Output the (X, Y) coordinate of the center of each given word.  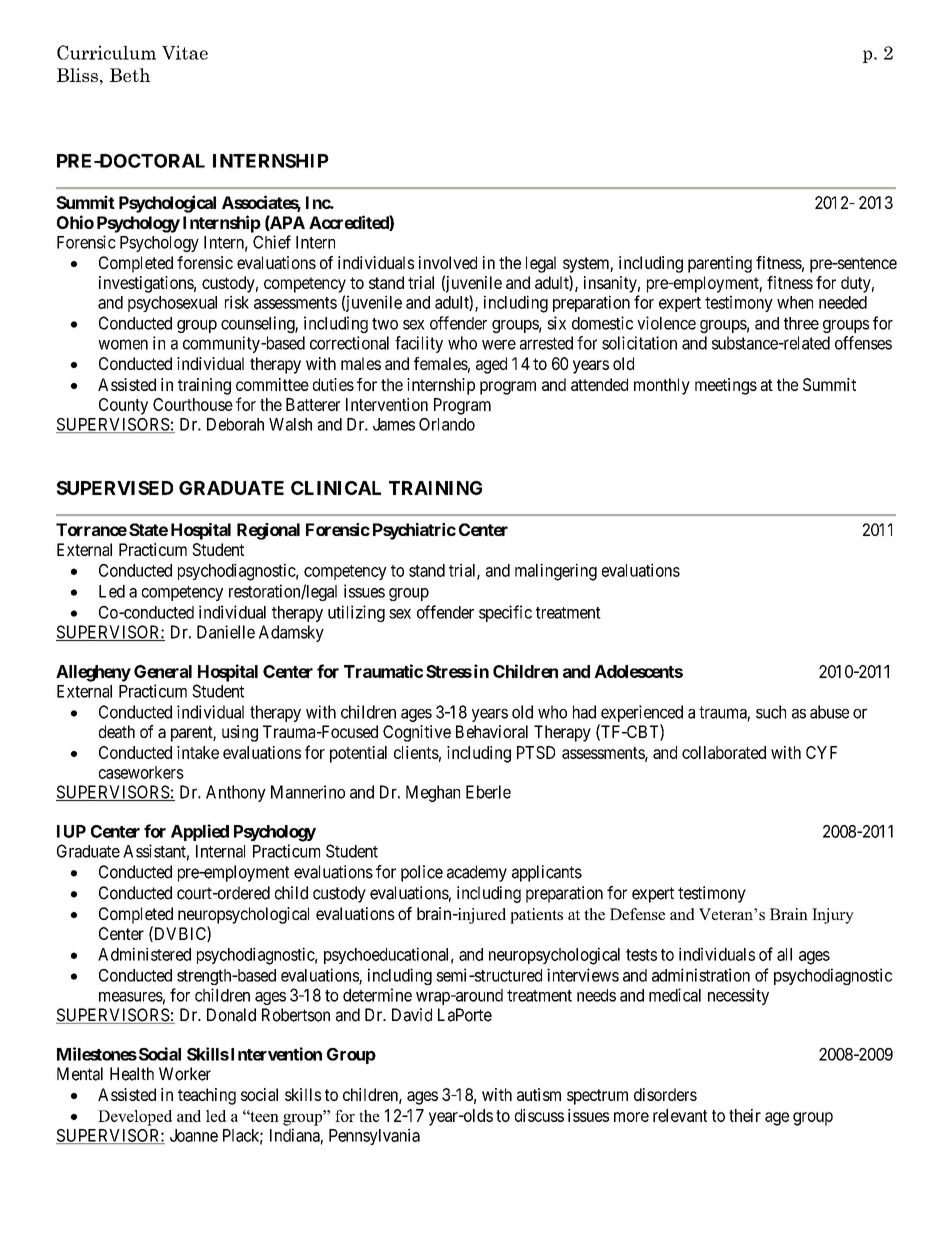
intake (198, 752)
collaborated (724, 752)
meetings (726, 386)
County (123, 406)
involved (448, 262)
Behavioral (492, 731)
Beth (130, 75)
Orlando (447, 424)
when (795, 302)
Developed (135, 1118)
